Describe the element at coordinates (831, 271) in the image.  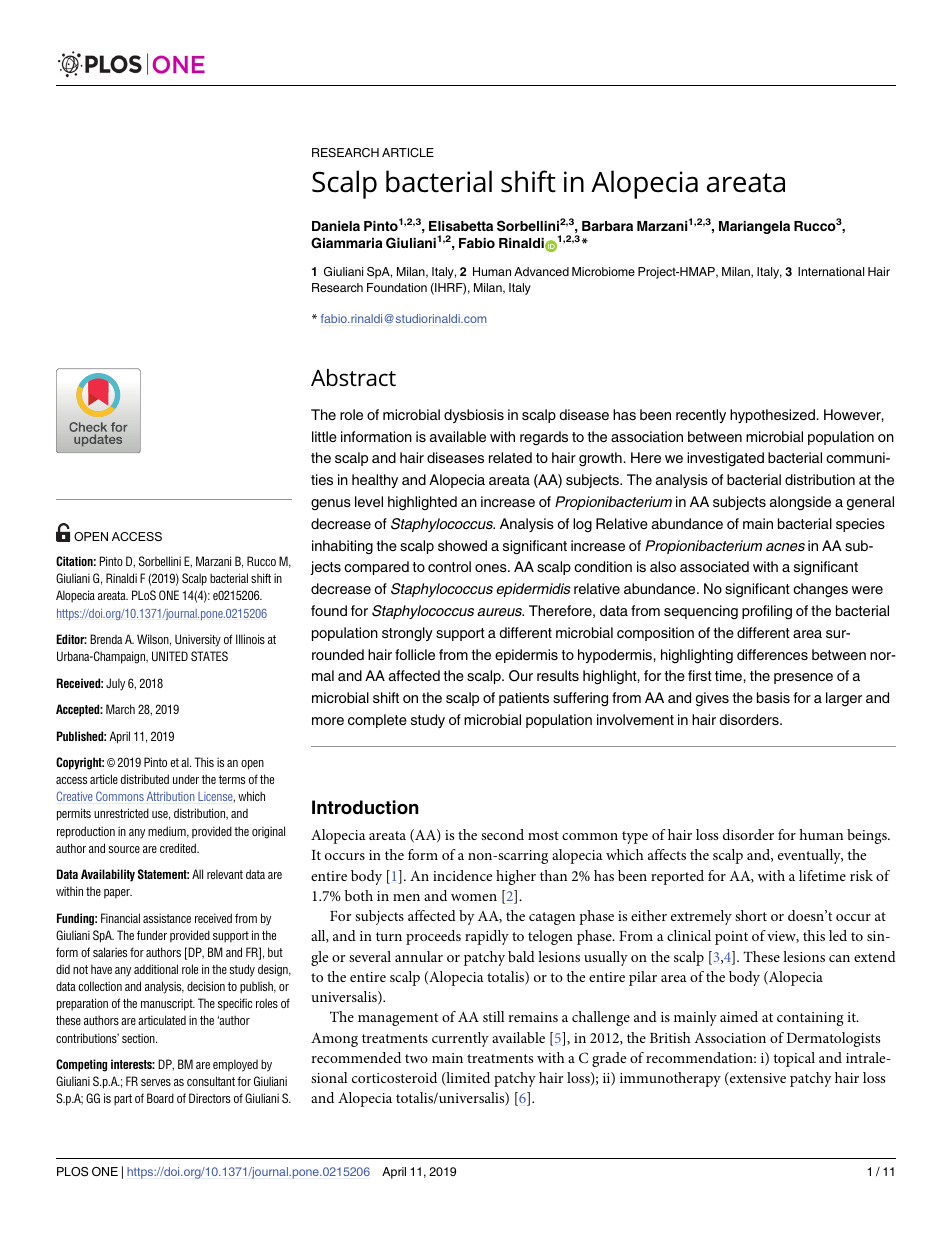
I see `International` at that location.
